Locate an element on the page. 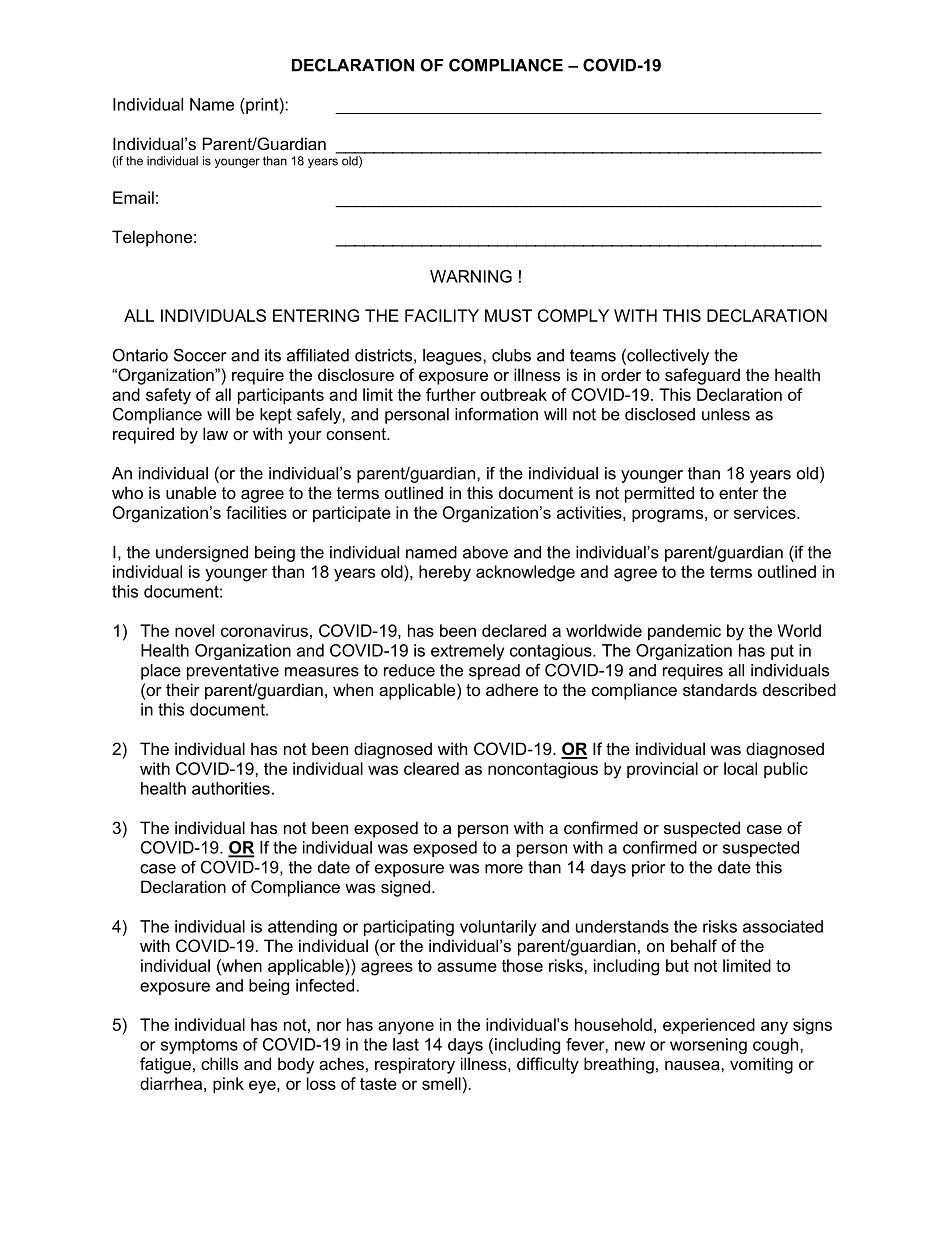 This image has width=952, height=1233. COMPLY is located at coordinates (573, 315).
